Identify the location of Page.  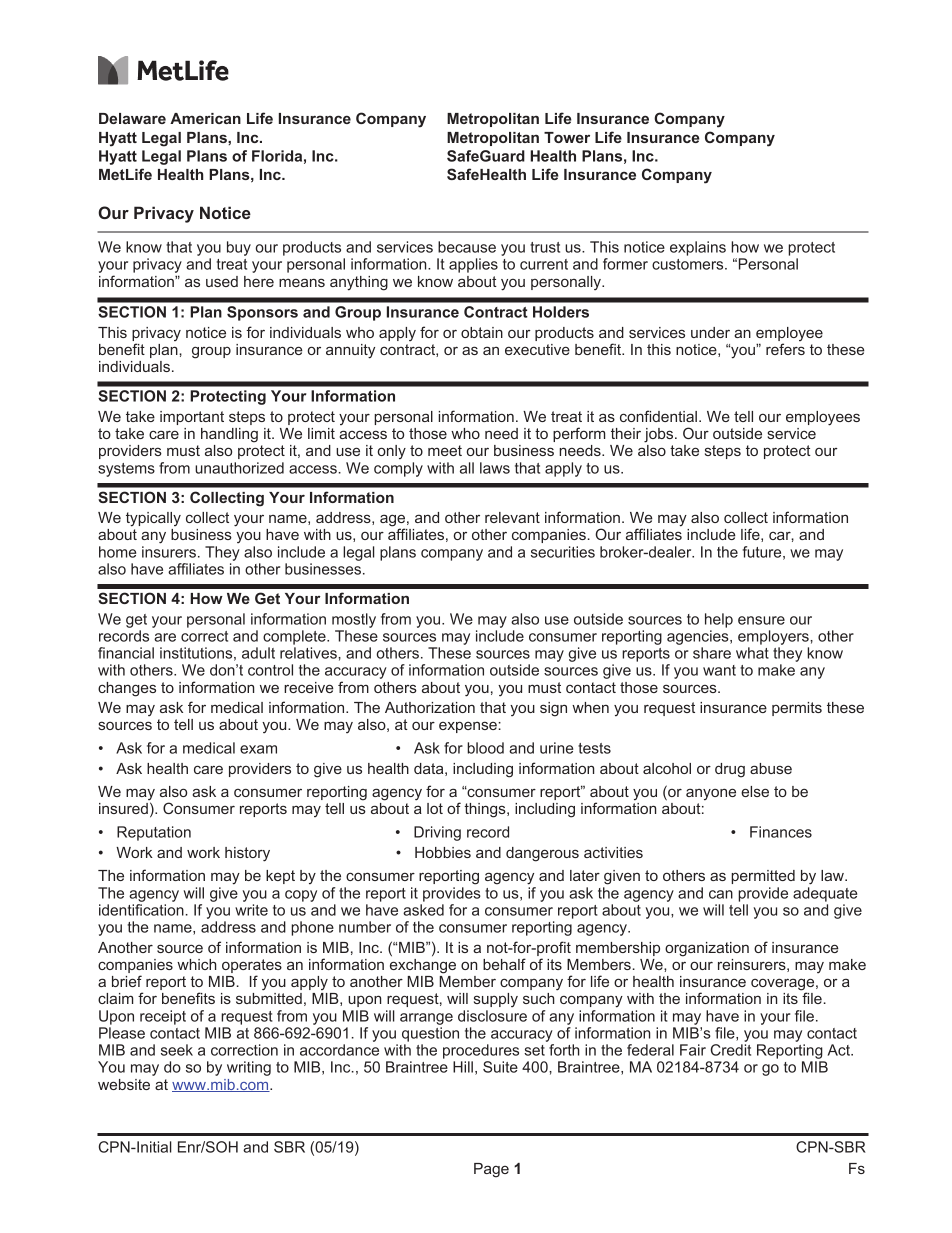
(491, 1170).
